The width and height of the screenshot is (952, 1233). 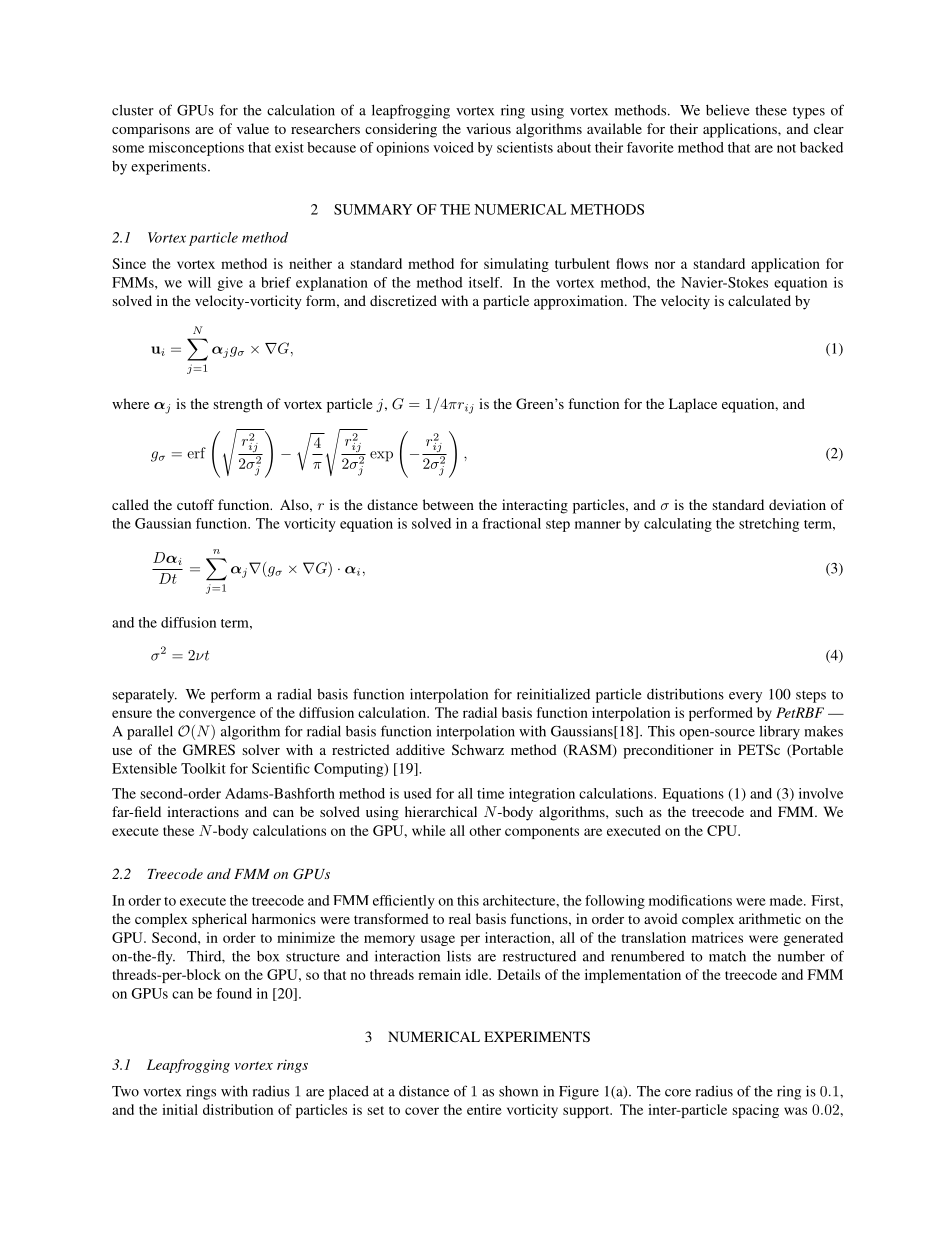 I want to click on separately, so click(x=145, y=696).
